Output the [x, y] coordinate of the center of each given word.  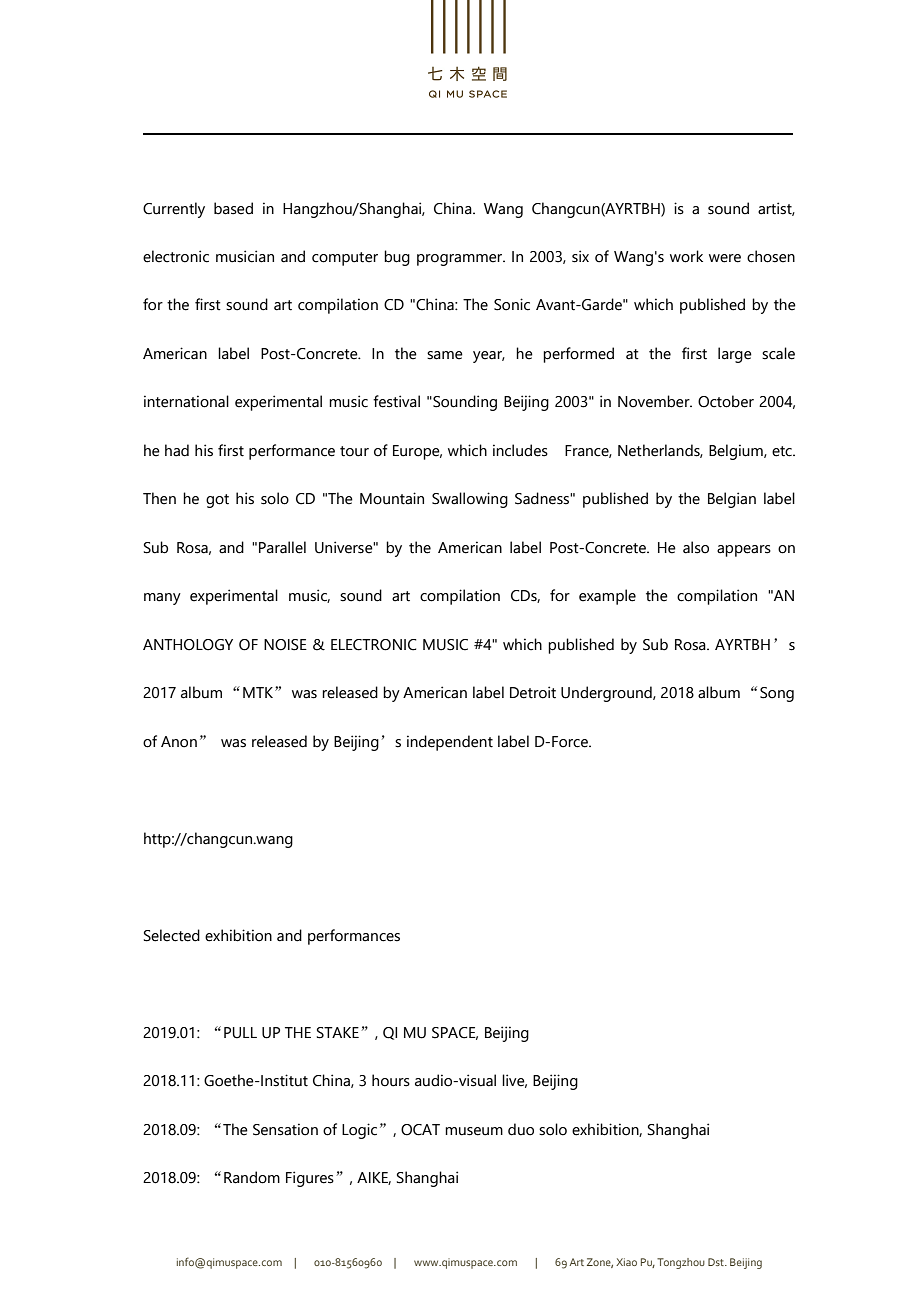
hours [391, 1080]
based [233, 208]
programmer [461, 260]
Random [252, 1177]
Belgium [737, 452]
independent [450, 743]
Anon [179, 742]
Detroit [533, 692]
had [177, 450]
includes [520, 450]
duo [521, 1129]
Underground [607, 694]
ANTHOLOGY [188, 645]
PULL [240, 1033]
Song [777, 694]
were [725, 258]
